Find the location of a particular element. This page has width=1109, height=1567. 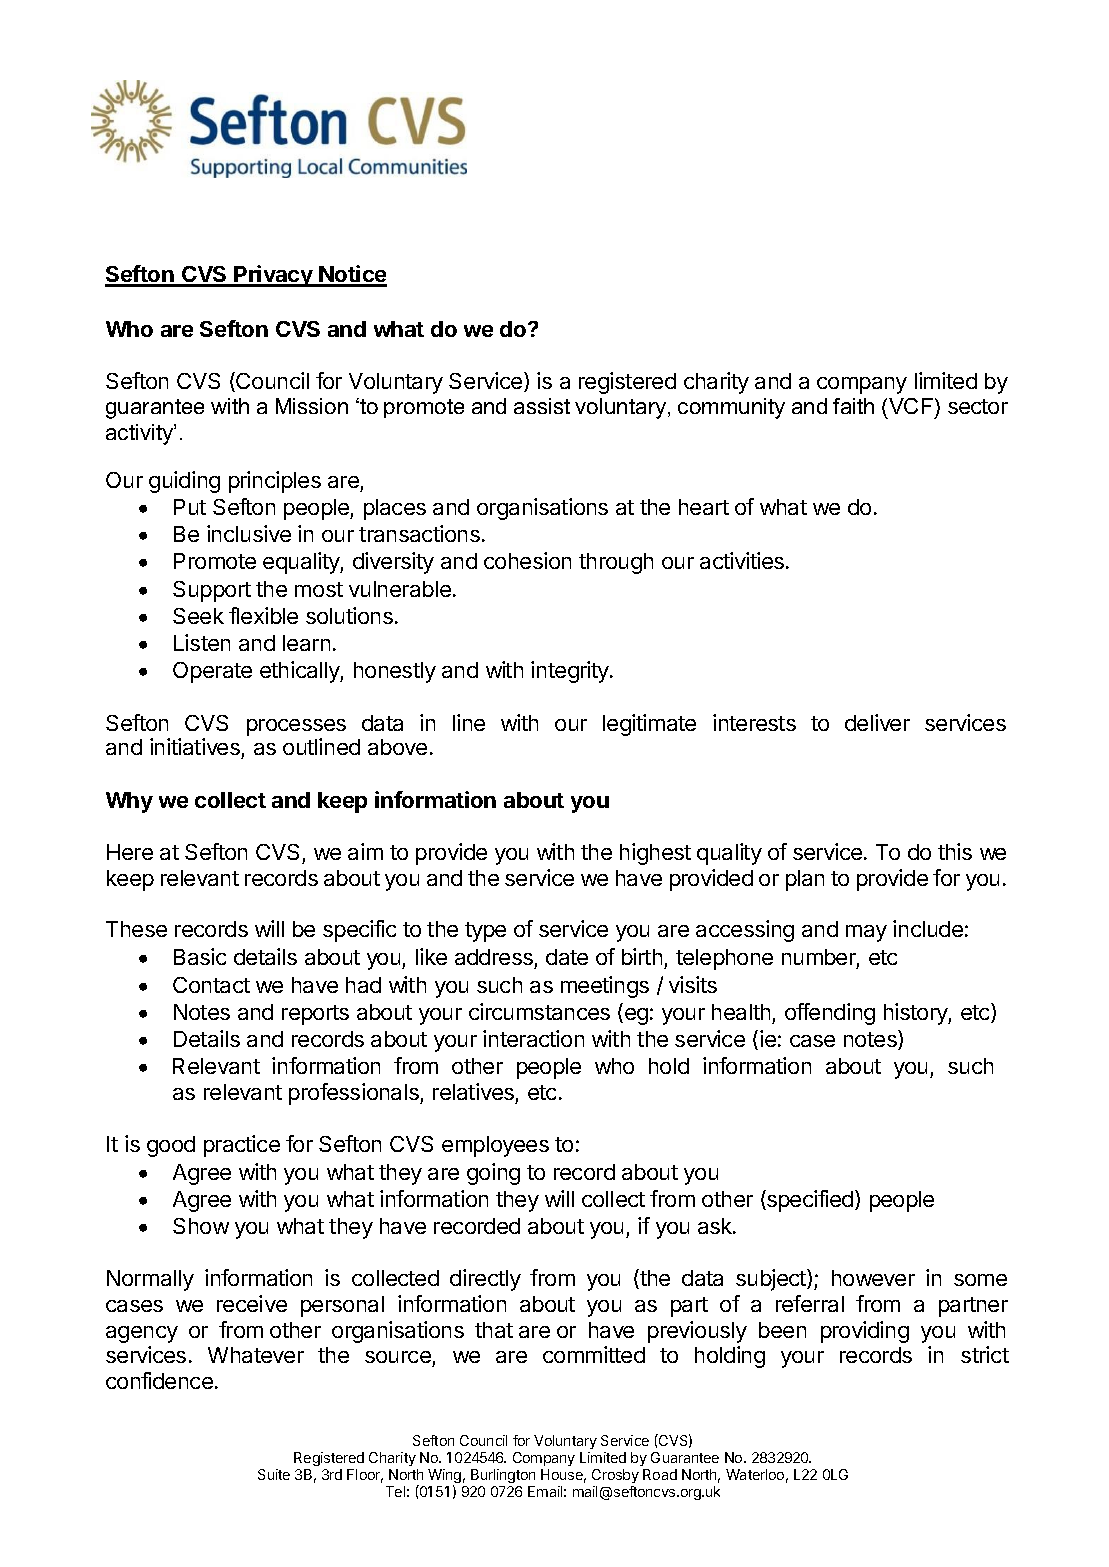

practice is located at coordinates (242, 1146).
